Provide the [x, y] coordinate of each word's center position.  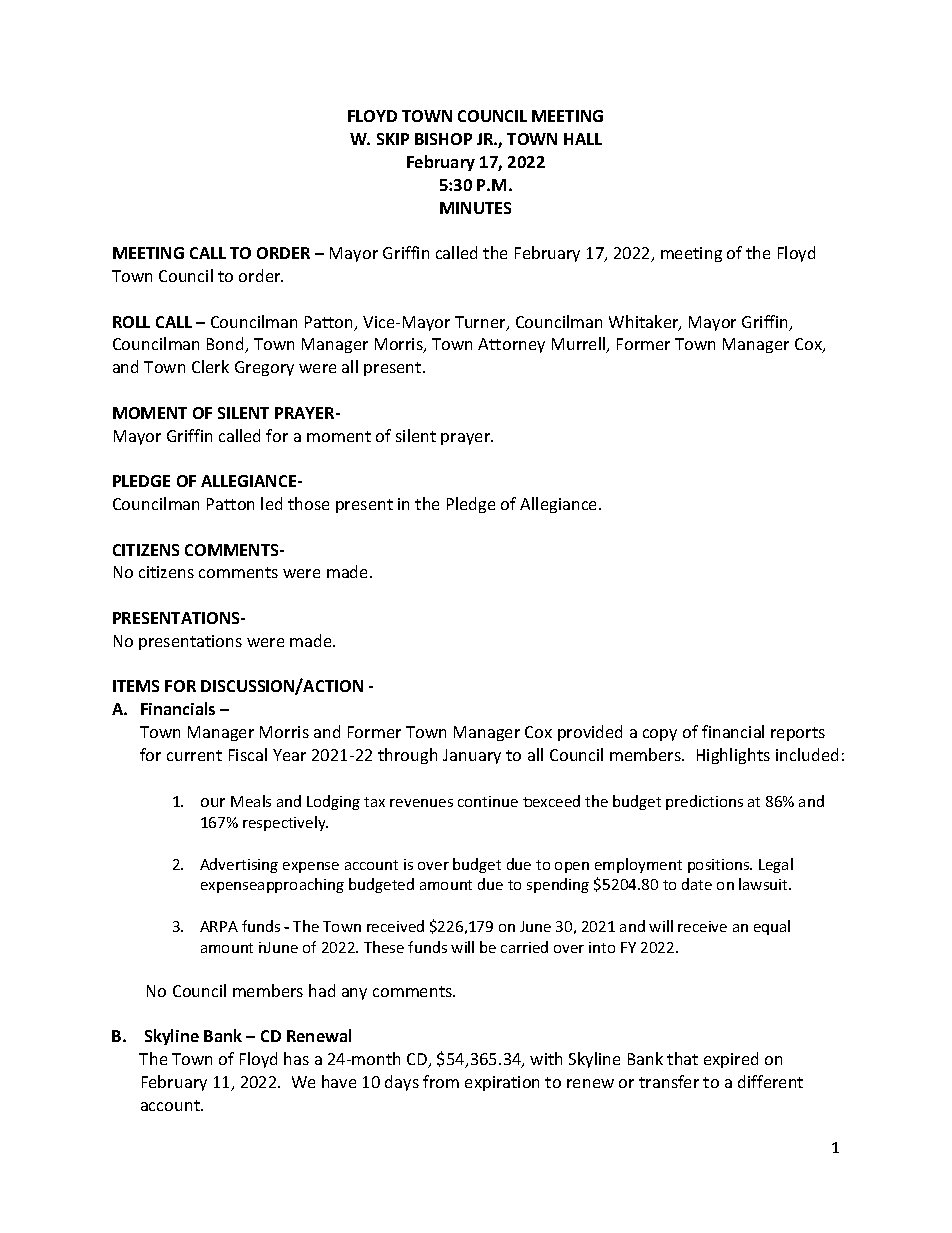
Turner [481, 323]
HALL [583, 139]
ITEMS [136, 686]
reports [798, 734]
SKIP [393, 139]
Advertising [239, 865]
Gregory [264, 368]
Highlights [733, 756]
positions [720, 866]
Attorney [511, 345]
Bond [227, 345]
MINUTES [475, 208]
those [308, 503]
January [472, 756]
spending [558, 885]
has [296, 1058]
